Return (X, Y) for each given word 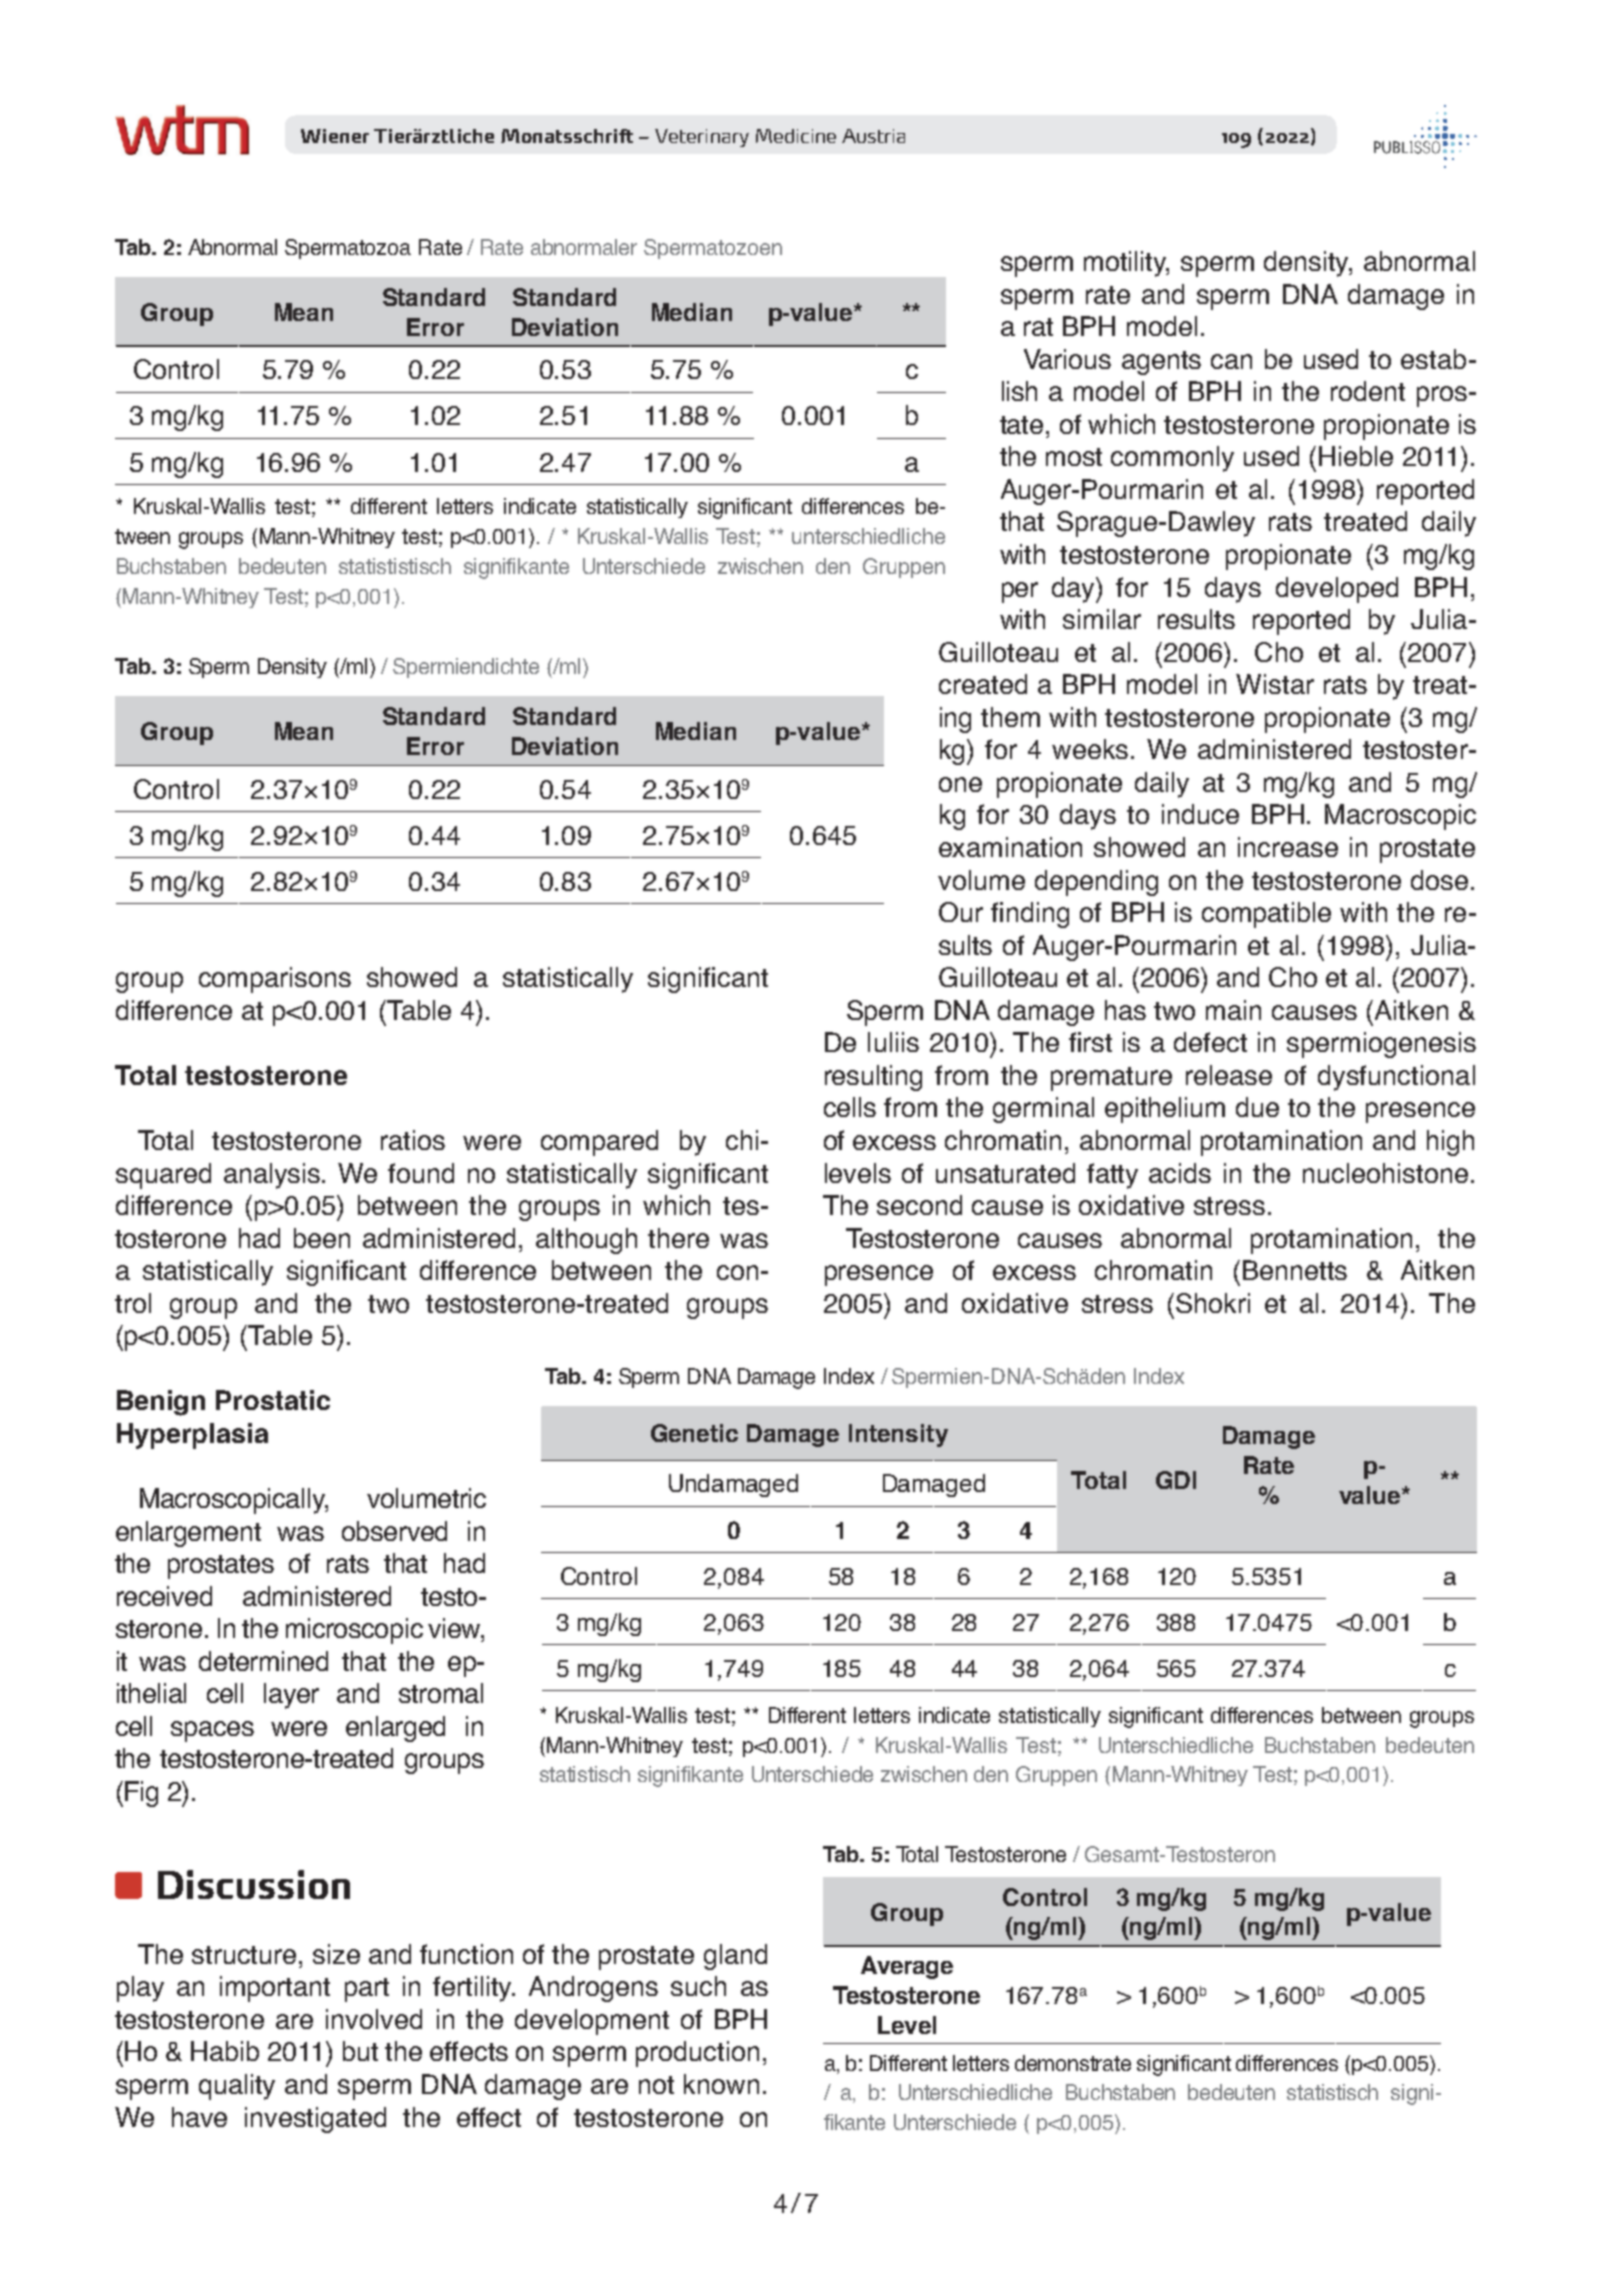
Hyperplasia (192, 1436)
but (360, 2051)
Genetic (694, 1433)
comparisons (275, 980)
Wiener (335, 136)
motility (1126, 264)
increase (1288, 847)
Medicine (796, 136)
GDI (1176, 1480)
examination (1010, 847)
